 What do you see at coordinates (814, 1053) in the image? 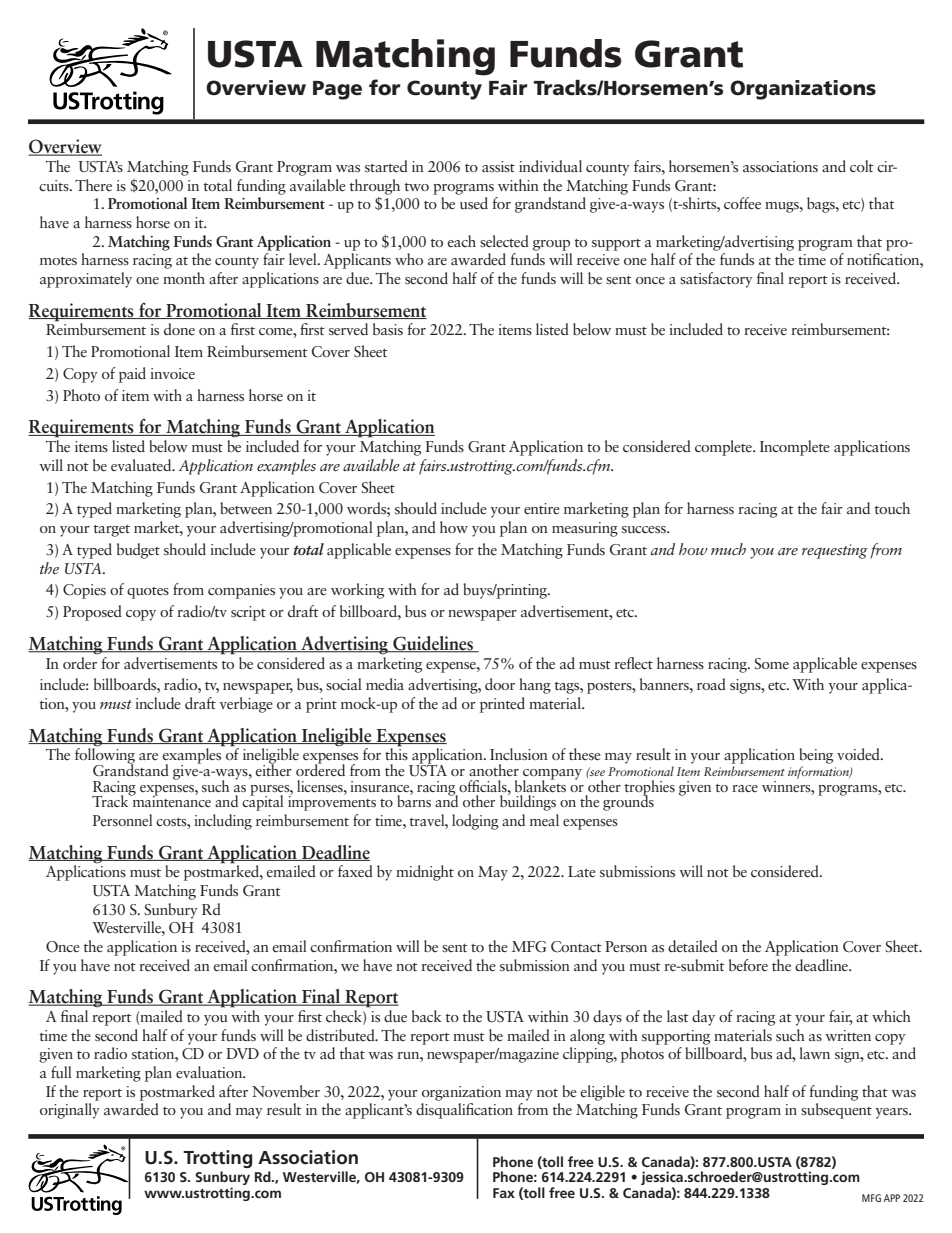
I see `lawn` at bounding box center [814, 1053].
